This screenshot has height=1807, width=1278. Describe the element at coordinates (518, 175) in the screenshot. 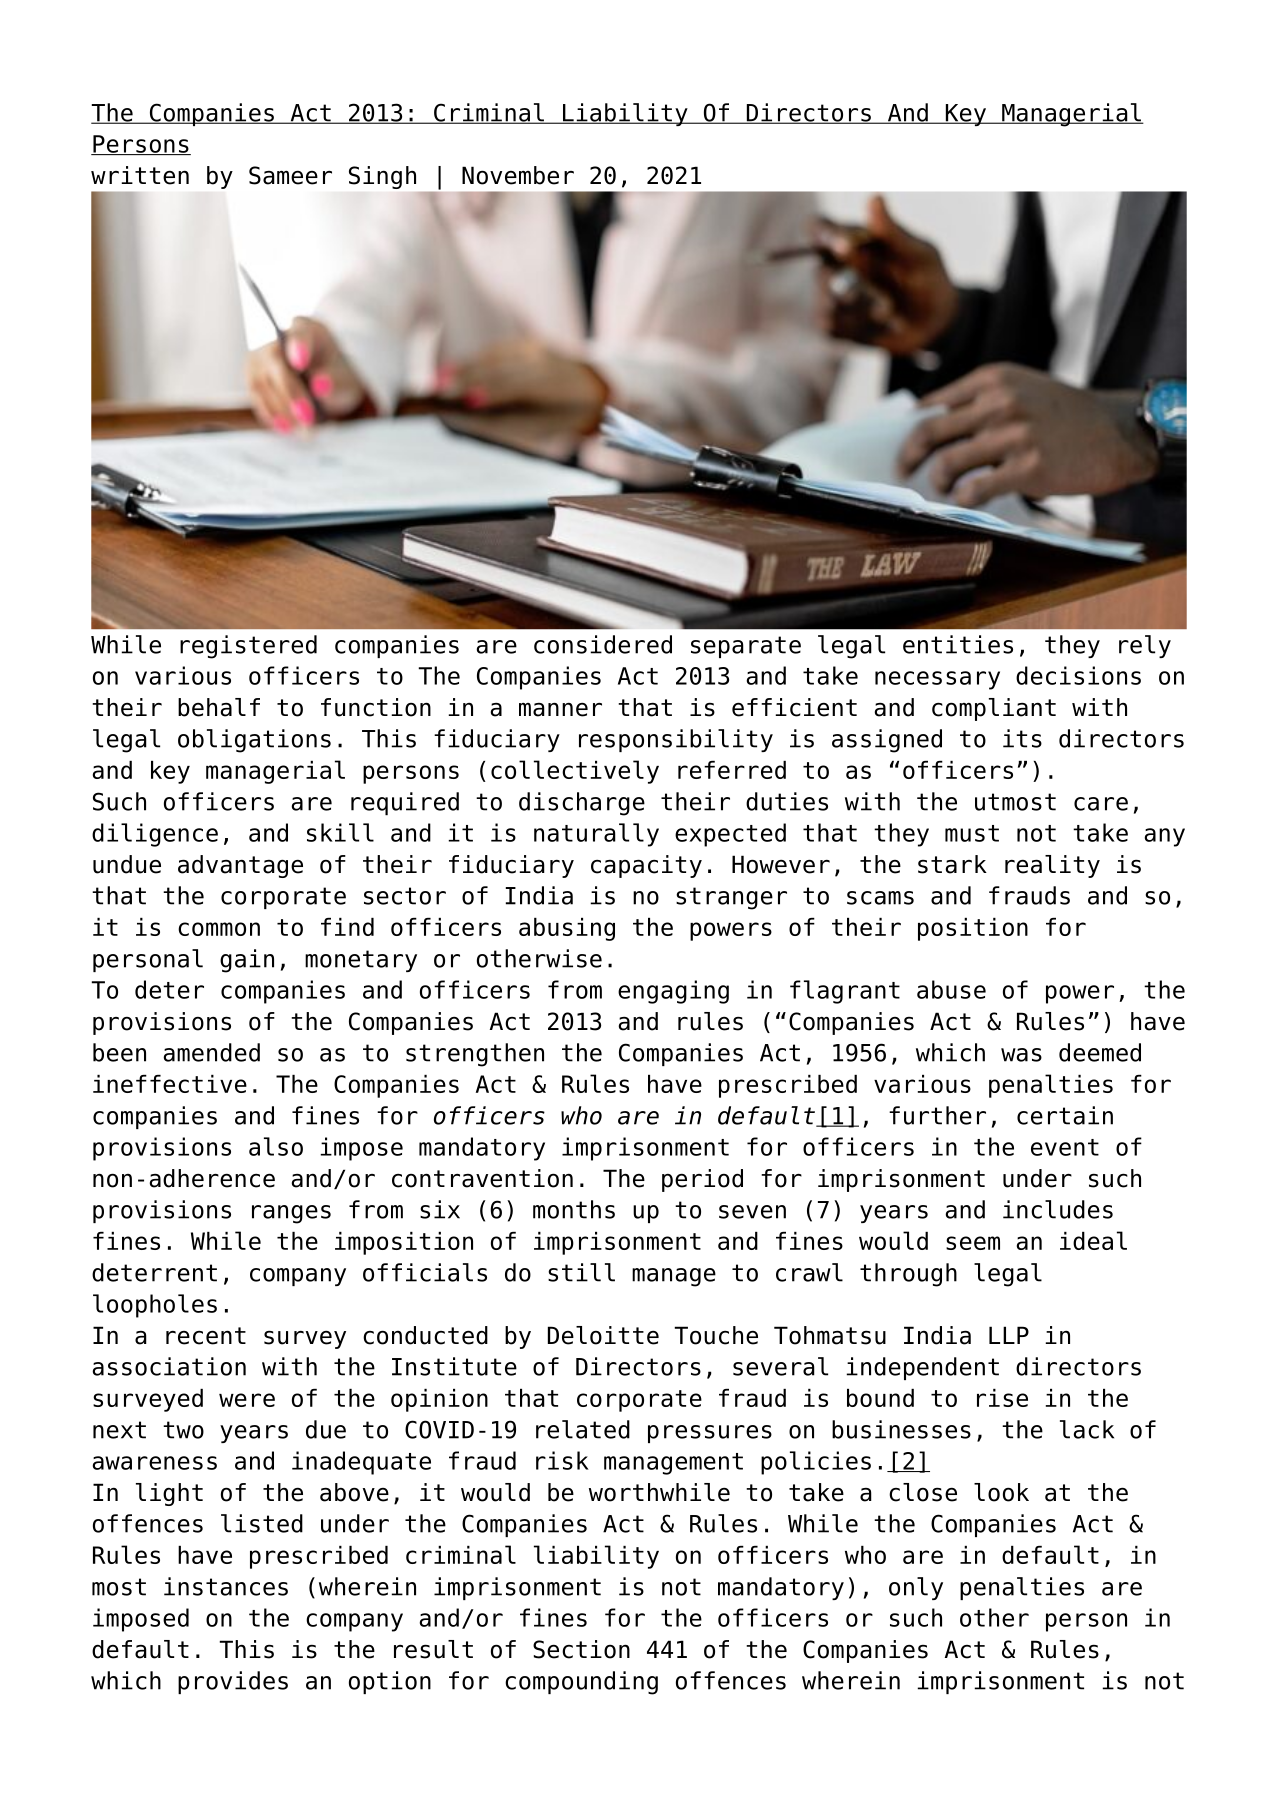

I see `November` at that location.
